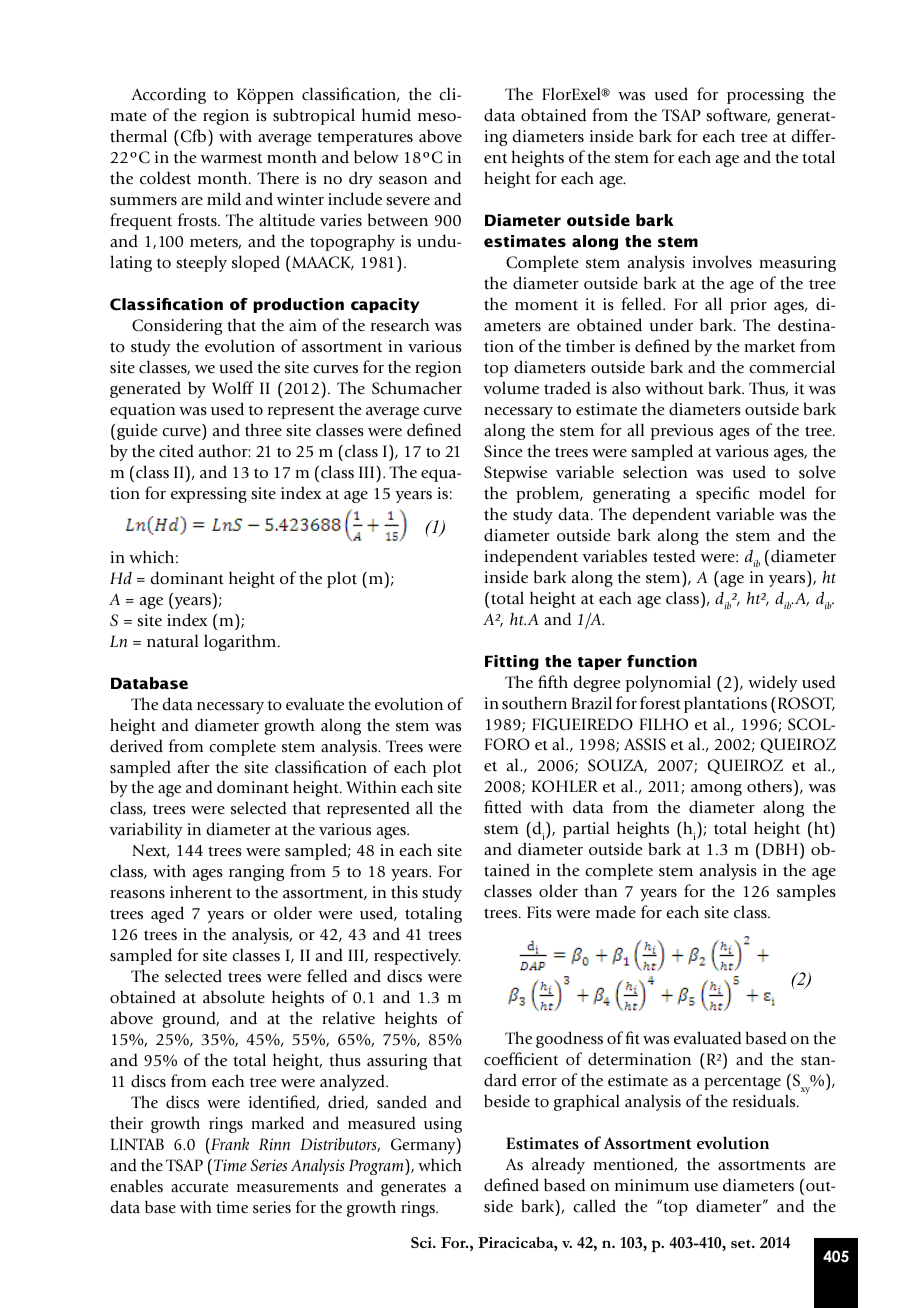  What do you see at coordinates (233, 388) in the image?
I see `Wolff` at bounding box center [233, 388].
